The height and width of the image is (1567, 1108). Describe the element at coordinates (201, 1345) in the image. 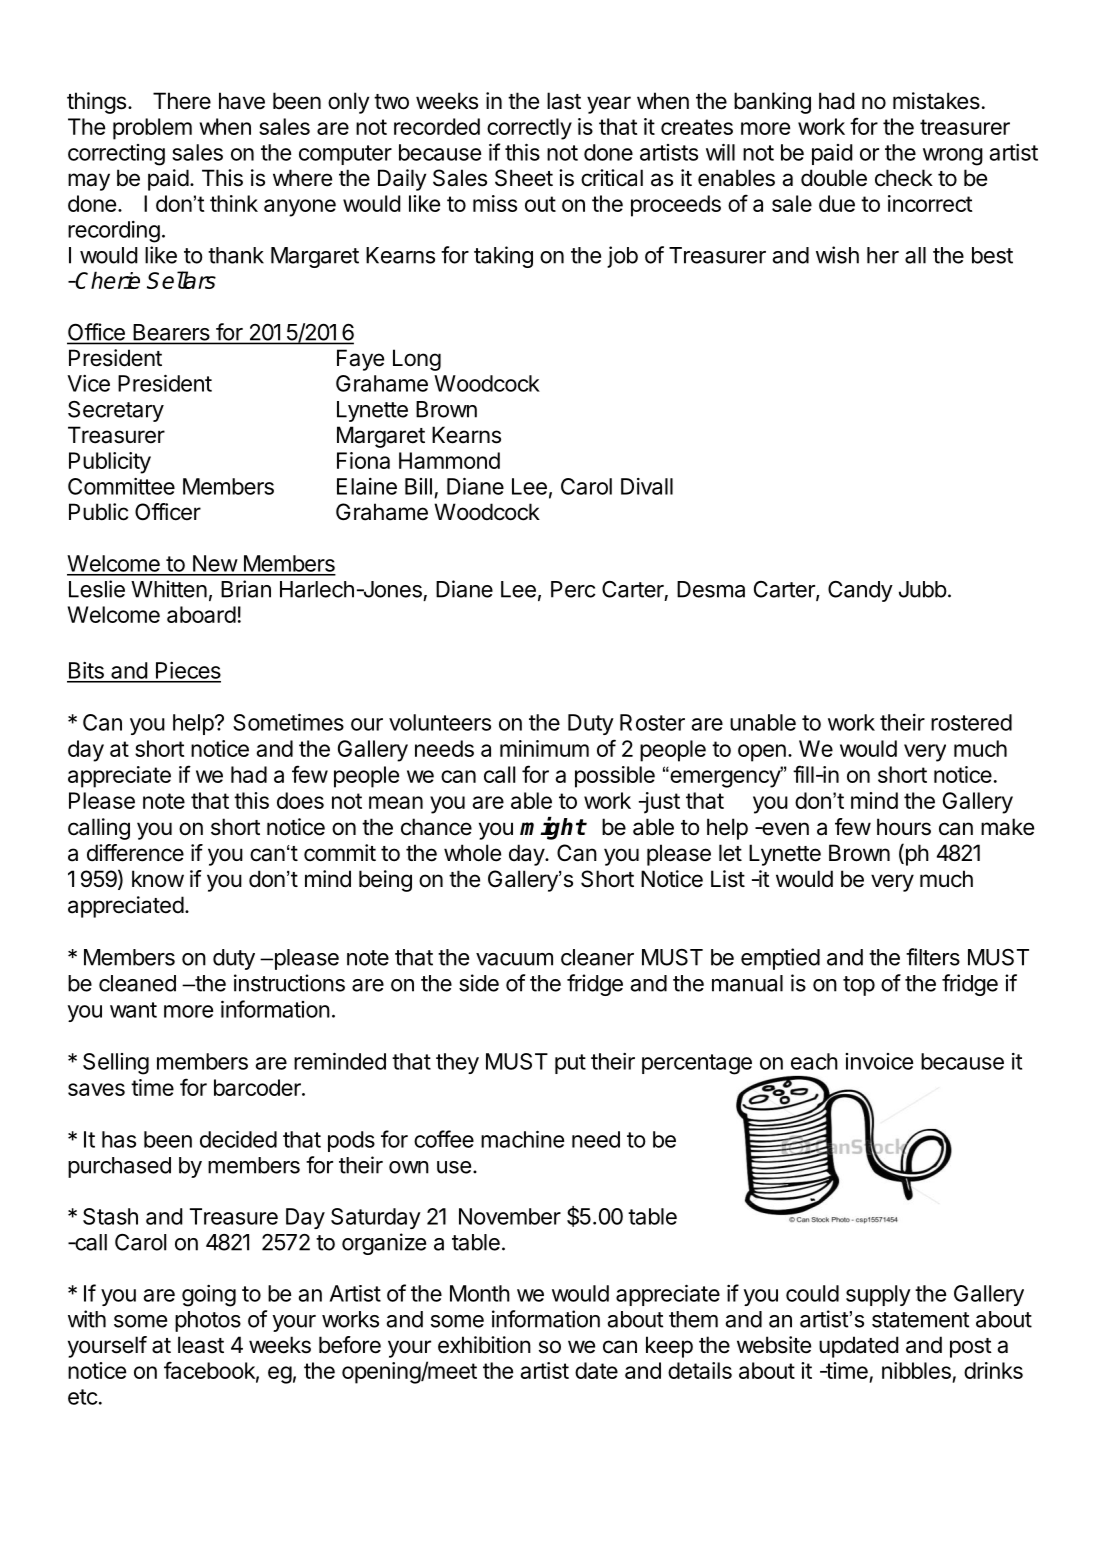

I see `least` at that location.
